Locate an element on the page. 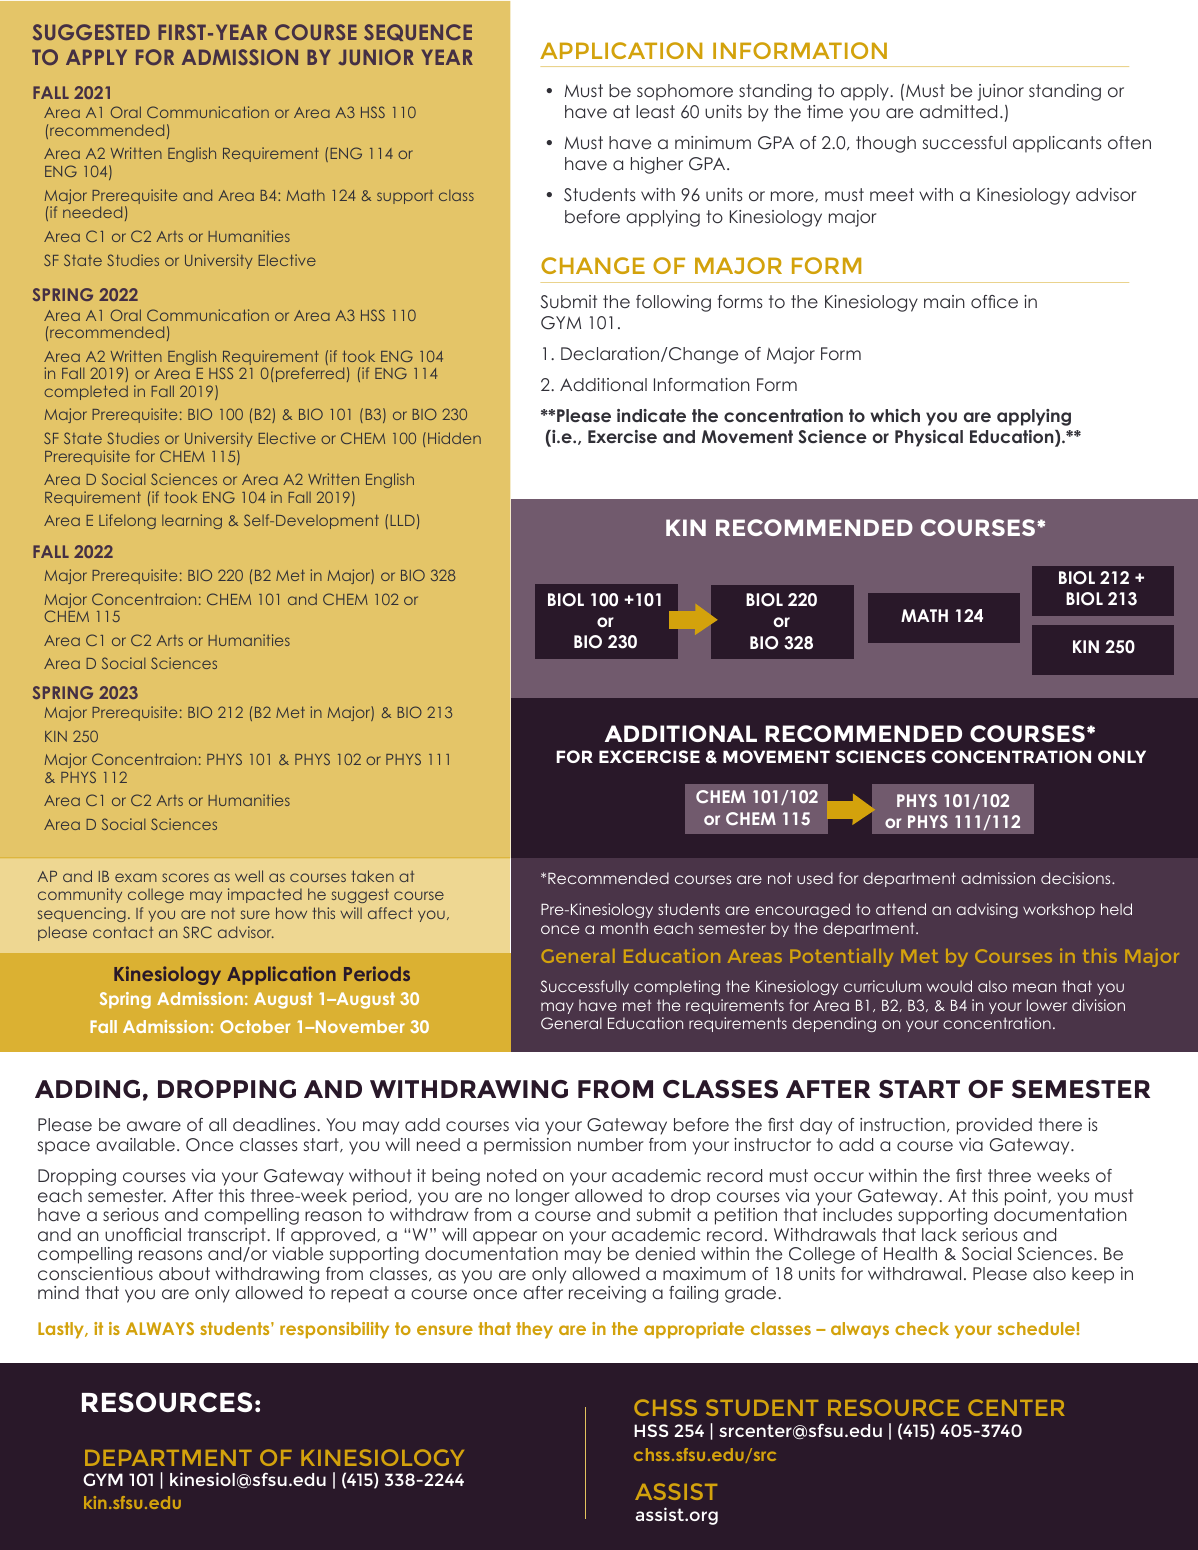 This document has width=1198, height=1550. office is located at coordinates (994, 301).
